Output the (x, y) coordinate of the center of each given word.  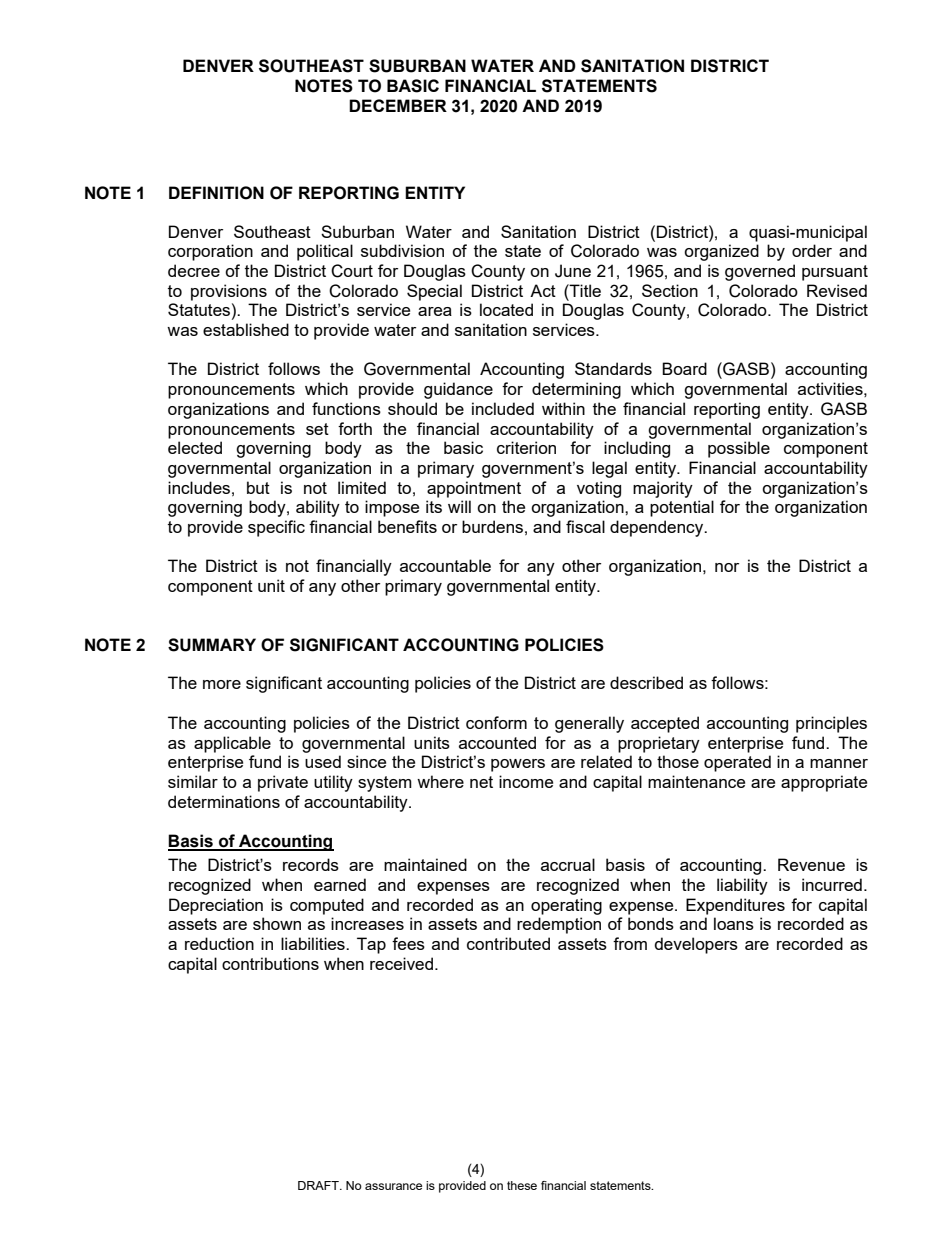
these (522, 1185)
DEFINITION (216, 193)
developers (696, 945)
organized (721, 252)
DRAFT (319, 1185)
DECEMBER (398, 105)
